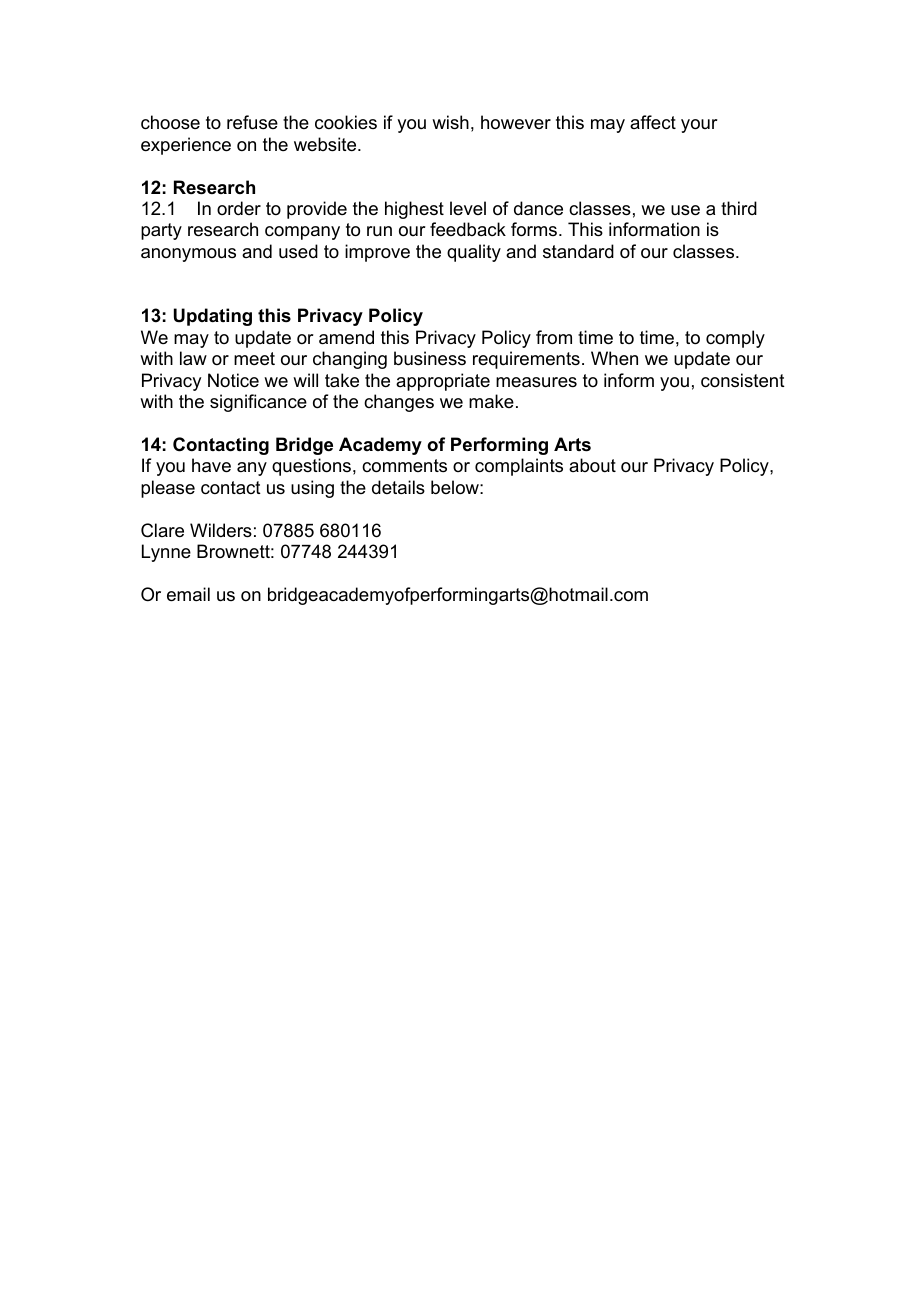 This screenshot has height=1308, width=924. Describe the element at coordinates (398, 487) in the screenshot. I see `details` at that location.
